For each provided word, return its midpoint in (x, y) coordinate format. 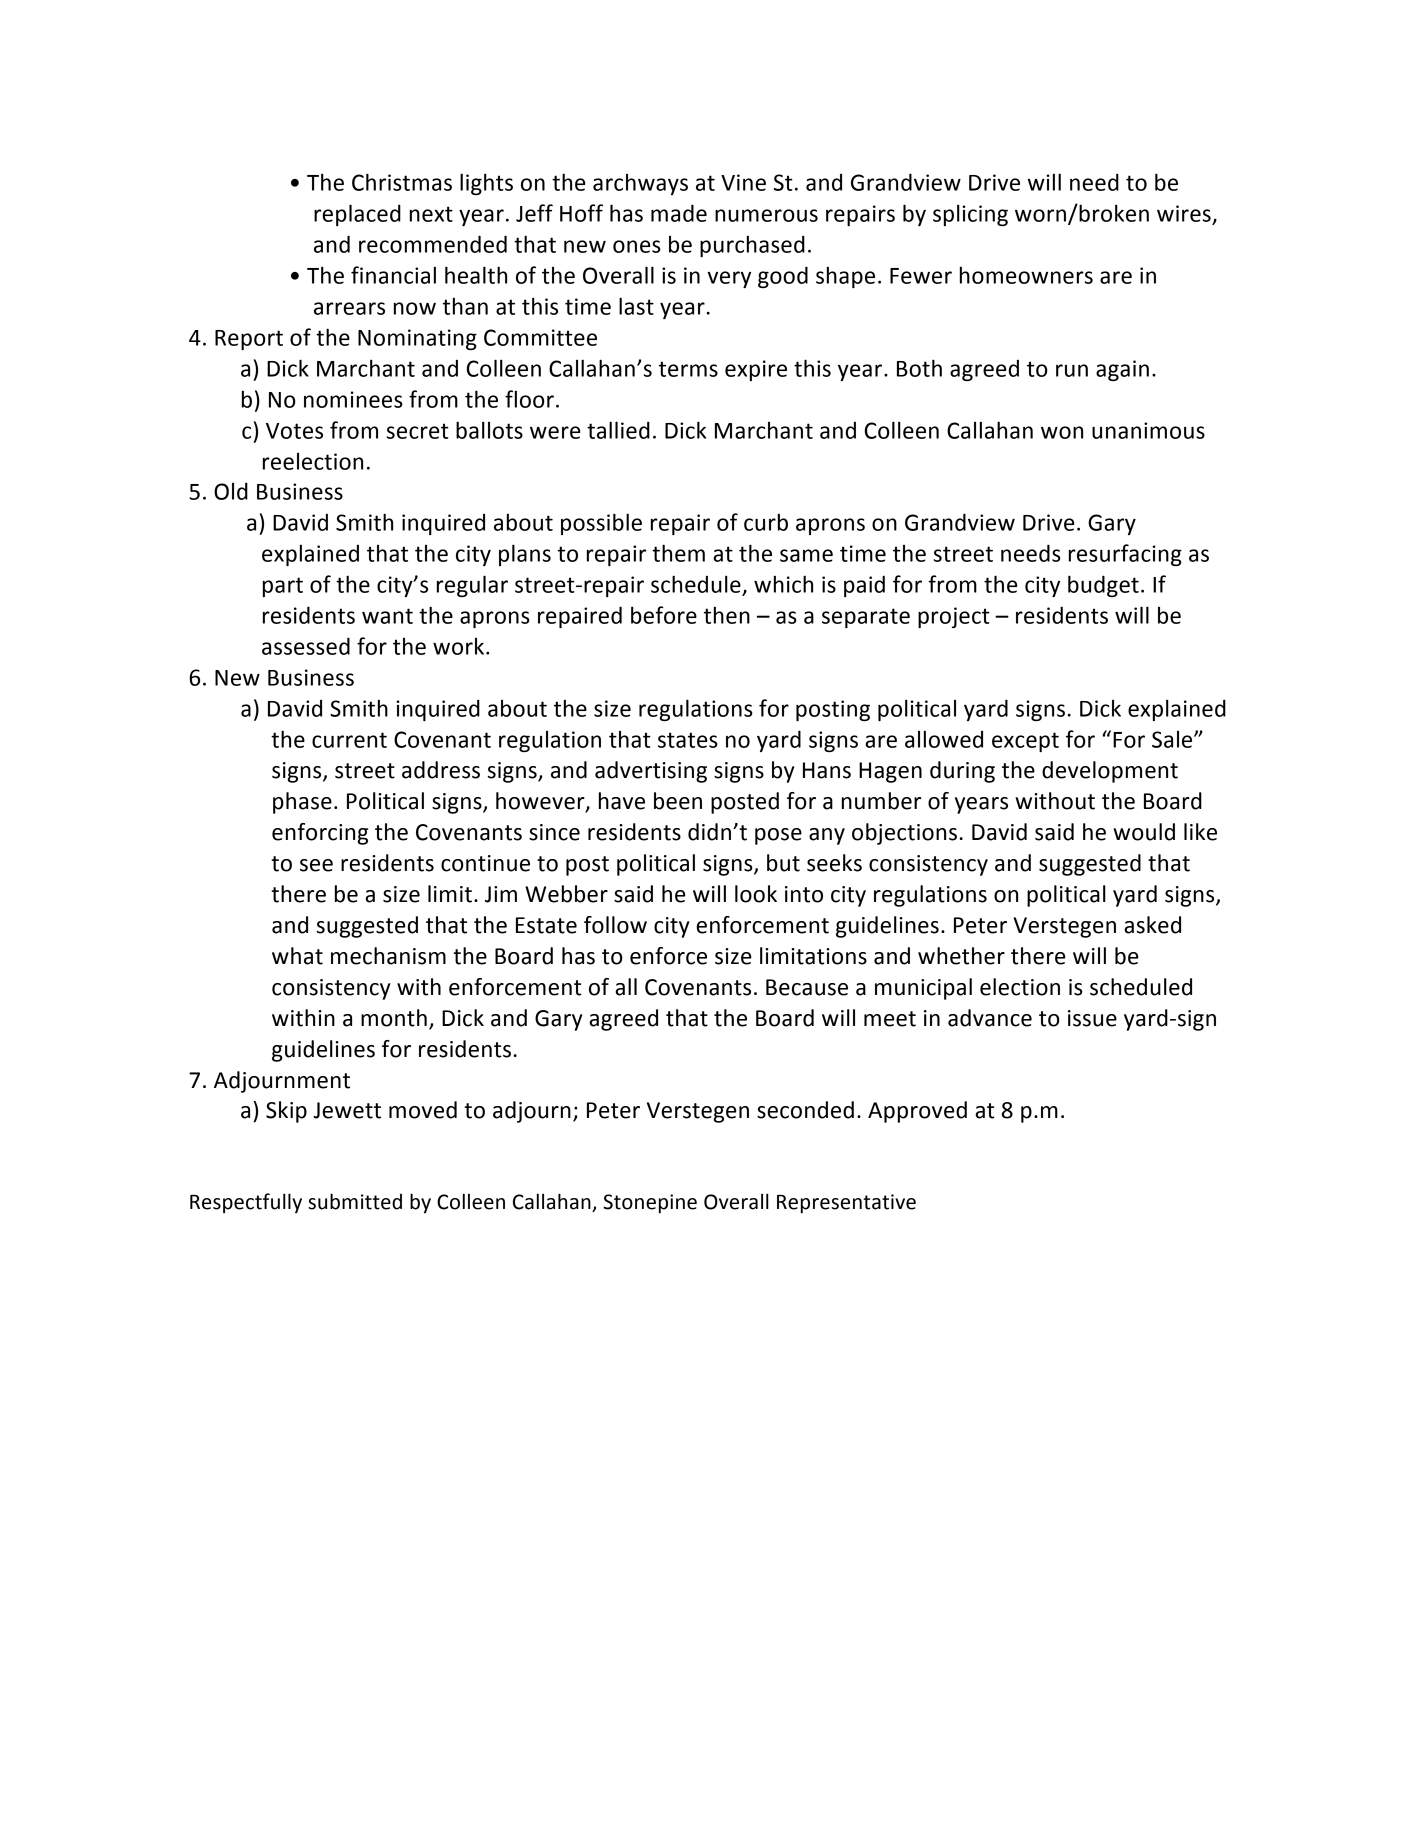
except (1025, 742)
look (756, 894)
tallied (618, 430)
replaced (357, 215)
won (1062, 432)
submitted (355, 1201)
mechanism (388, 956)
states (688, 740)
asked (1152, 925)
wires (1184, 213)
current (349, 740)
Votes (294, 431)
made (679, 213)
